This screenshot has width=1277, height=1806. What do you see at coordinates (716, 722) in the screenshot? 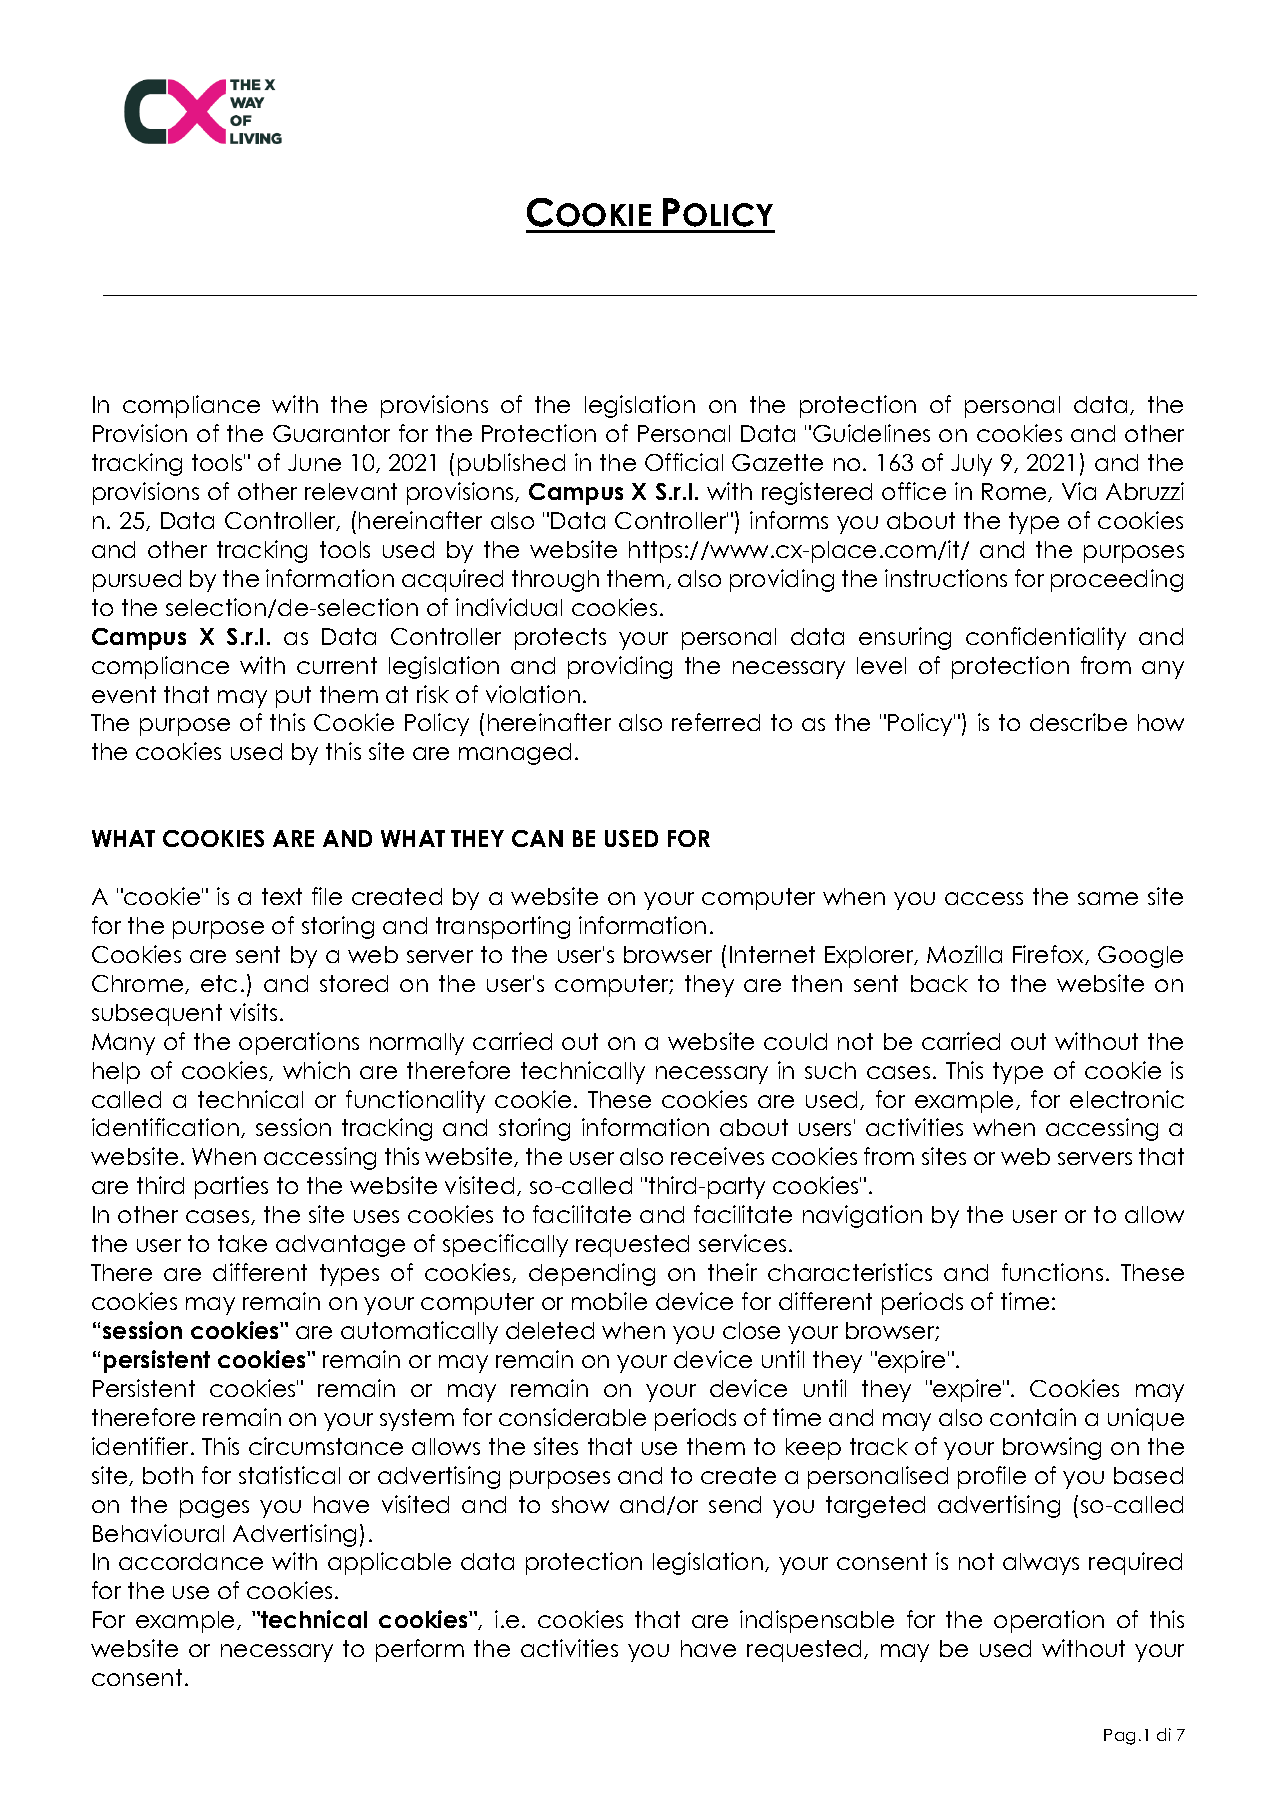
I see `referred` at bounding box center [716, 722].
